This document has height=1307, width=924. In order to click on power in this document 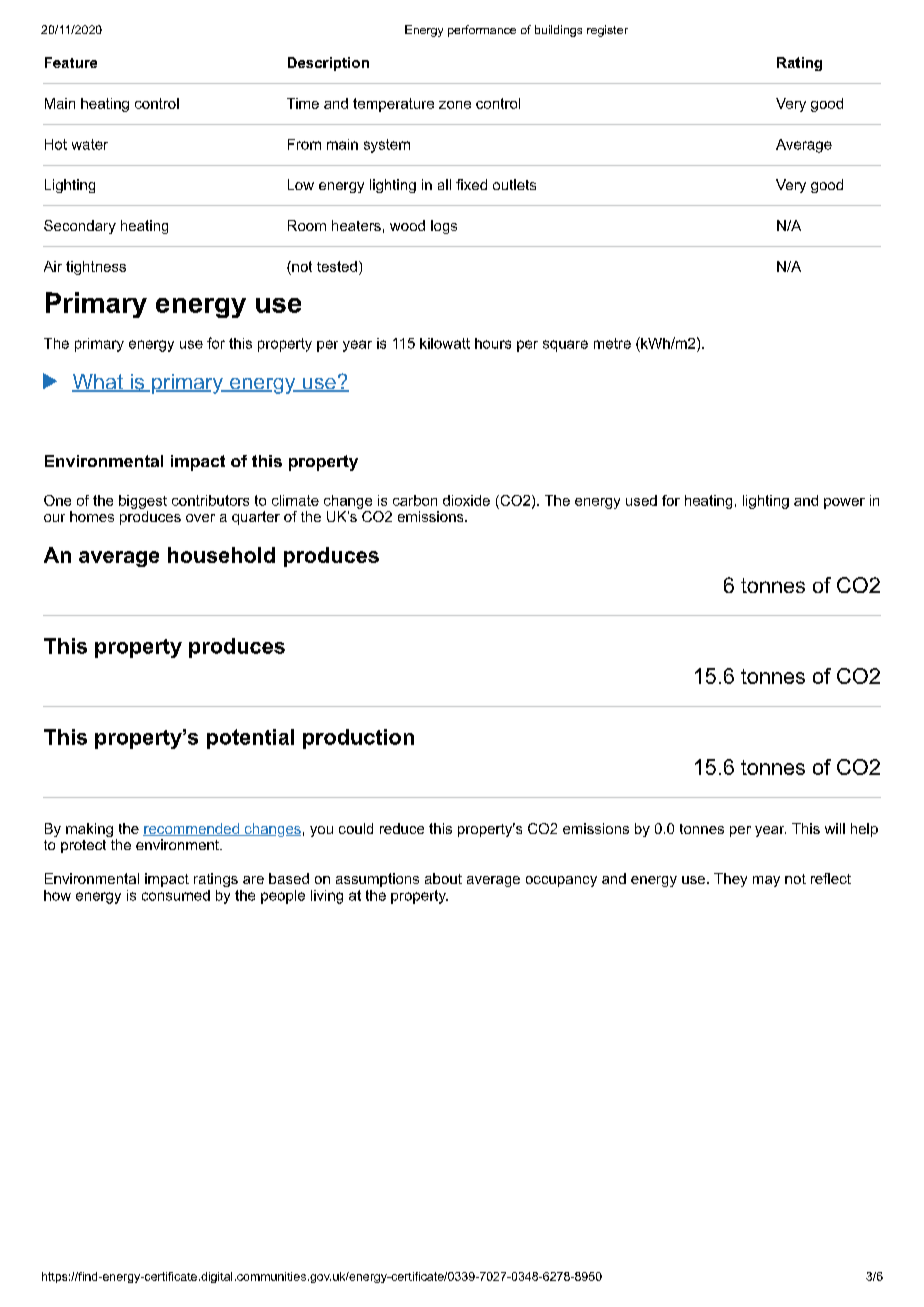, I will do `click(844, 503)`.
